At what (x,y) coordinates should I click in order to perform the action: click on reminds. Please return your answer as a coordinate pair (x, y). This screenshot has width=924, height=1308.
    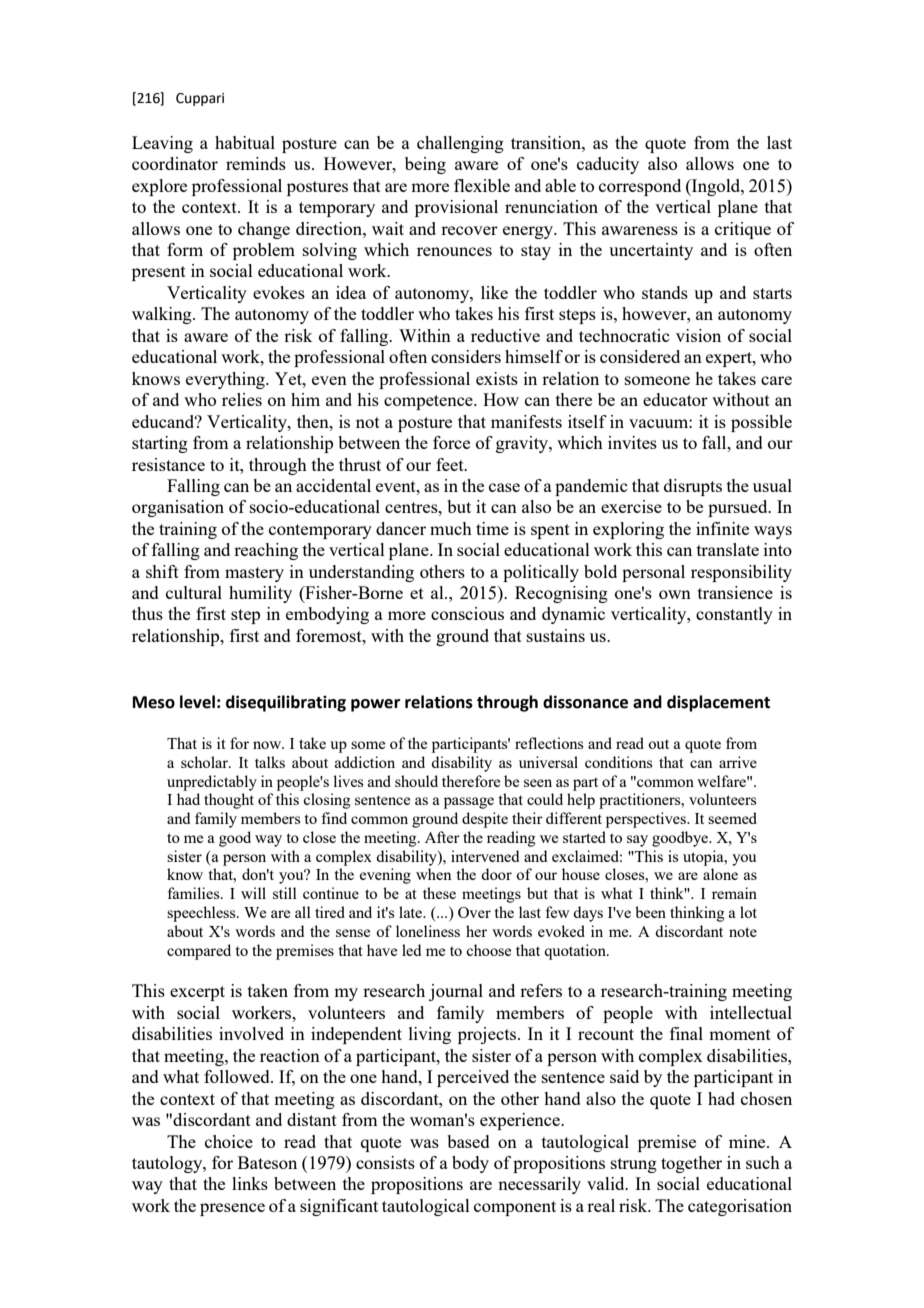
    Looking at the image, I should click on (256, 163).
